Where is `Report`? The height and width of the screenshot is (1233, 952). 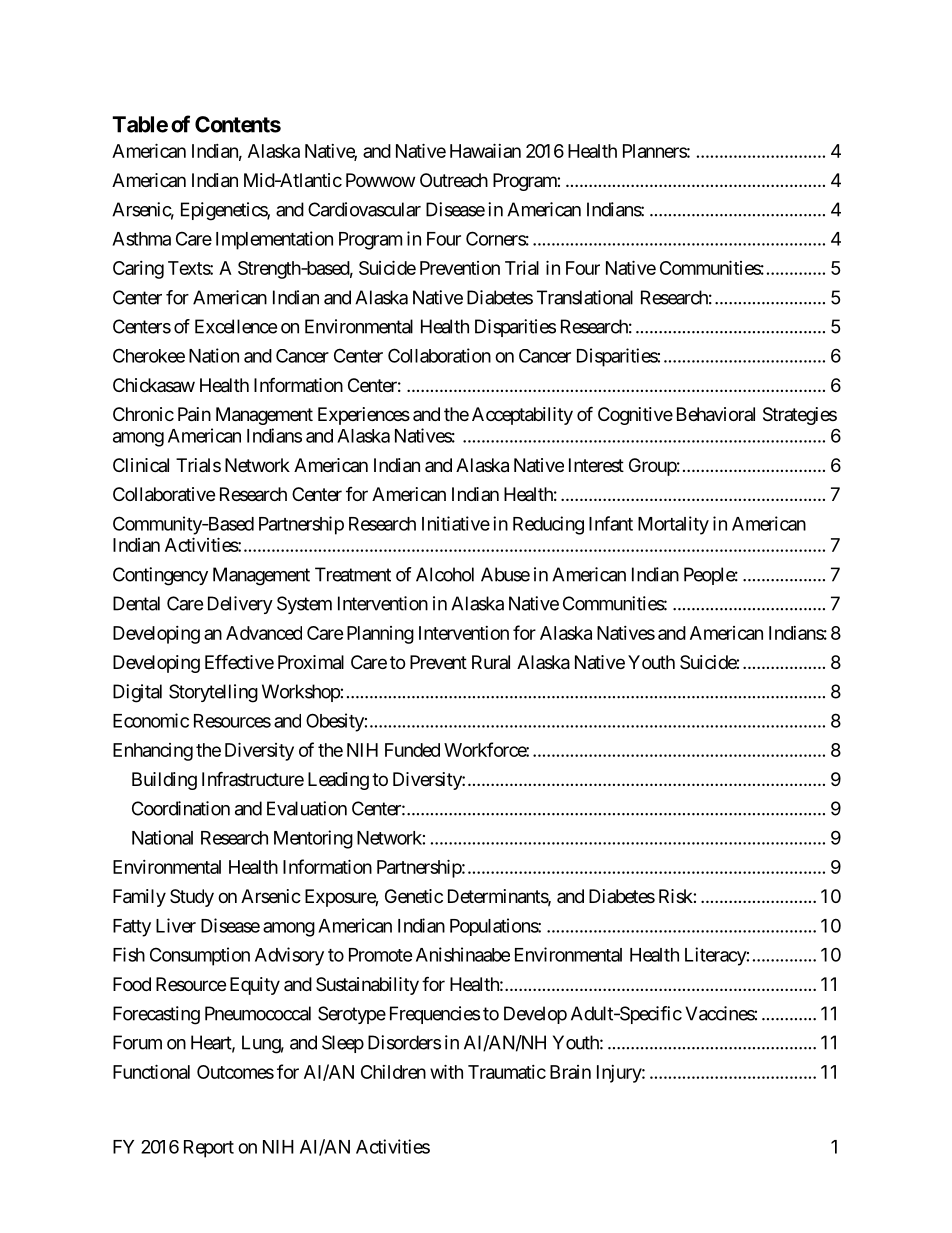 Report is located at coordinates (209, 1149).
